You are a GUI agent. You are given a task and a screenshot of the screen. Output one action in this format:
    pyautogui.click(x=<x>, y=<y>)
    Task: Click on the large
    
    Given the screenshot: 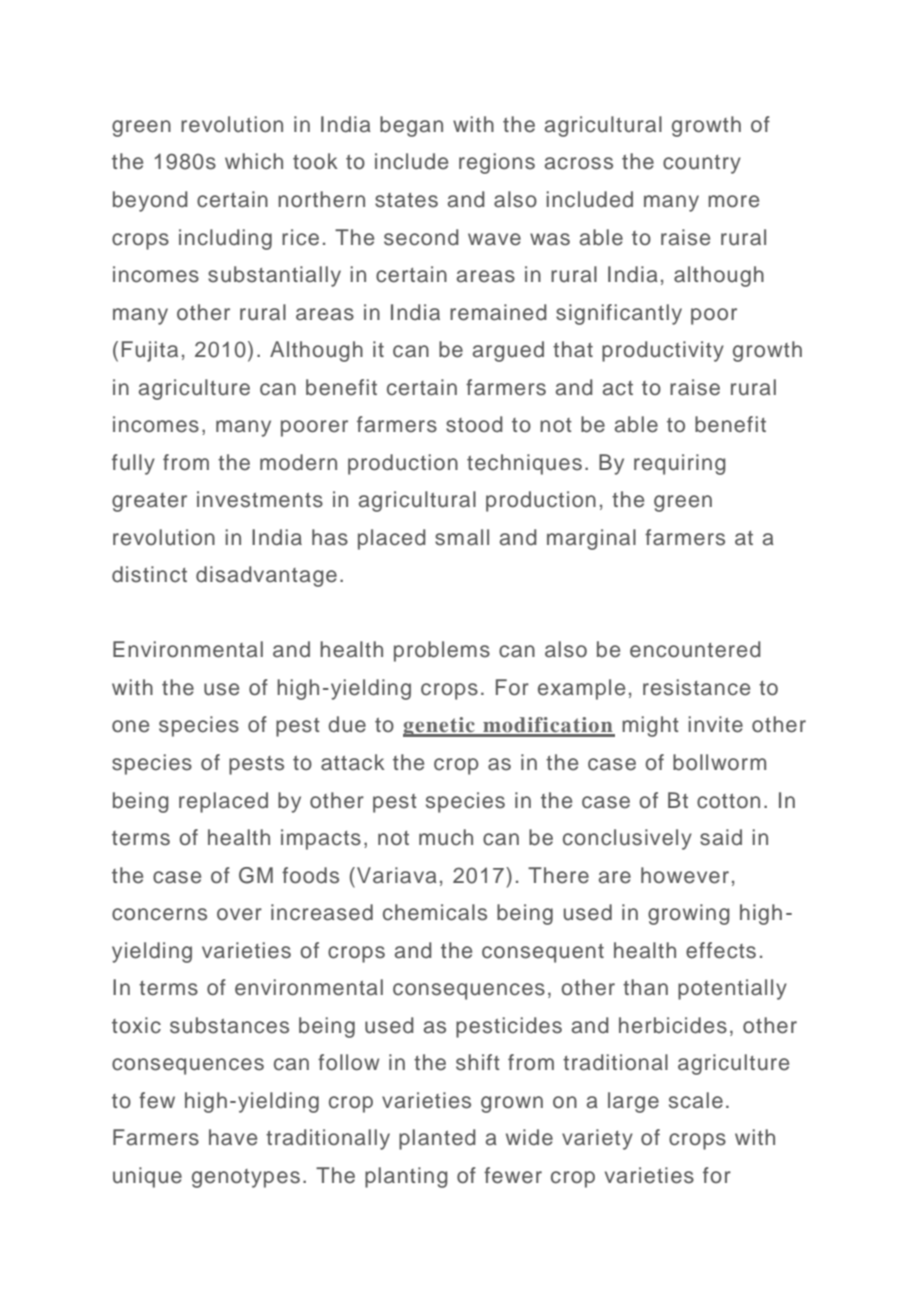 What is the action you would take?
    pyautogui.click(x=633, y=1102)
